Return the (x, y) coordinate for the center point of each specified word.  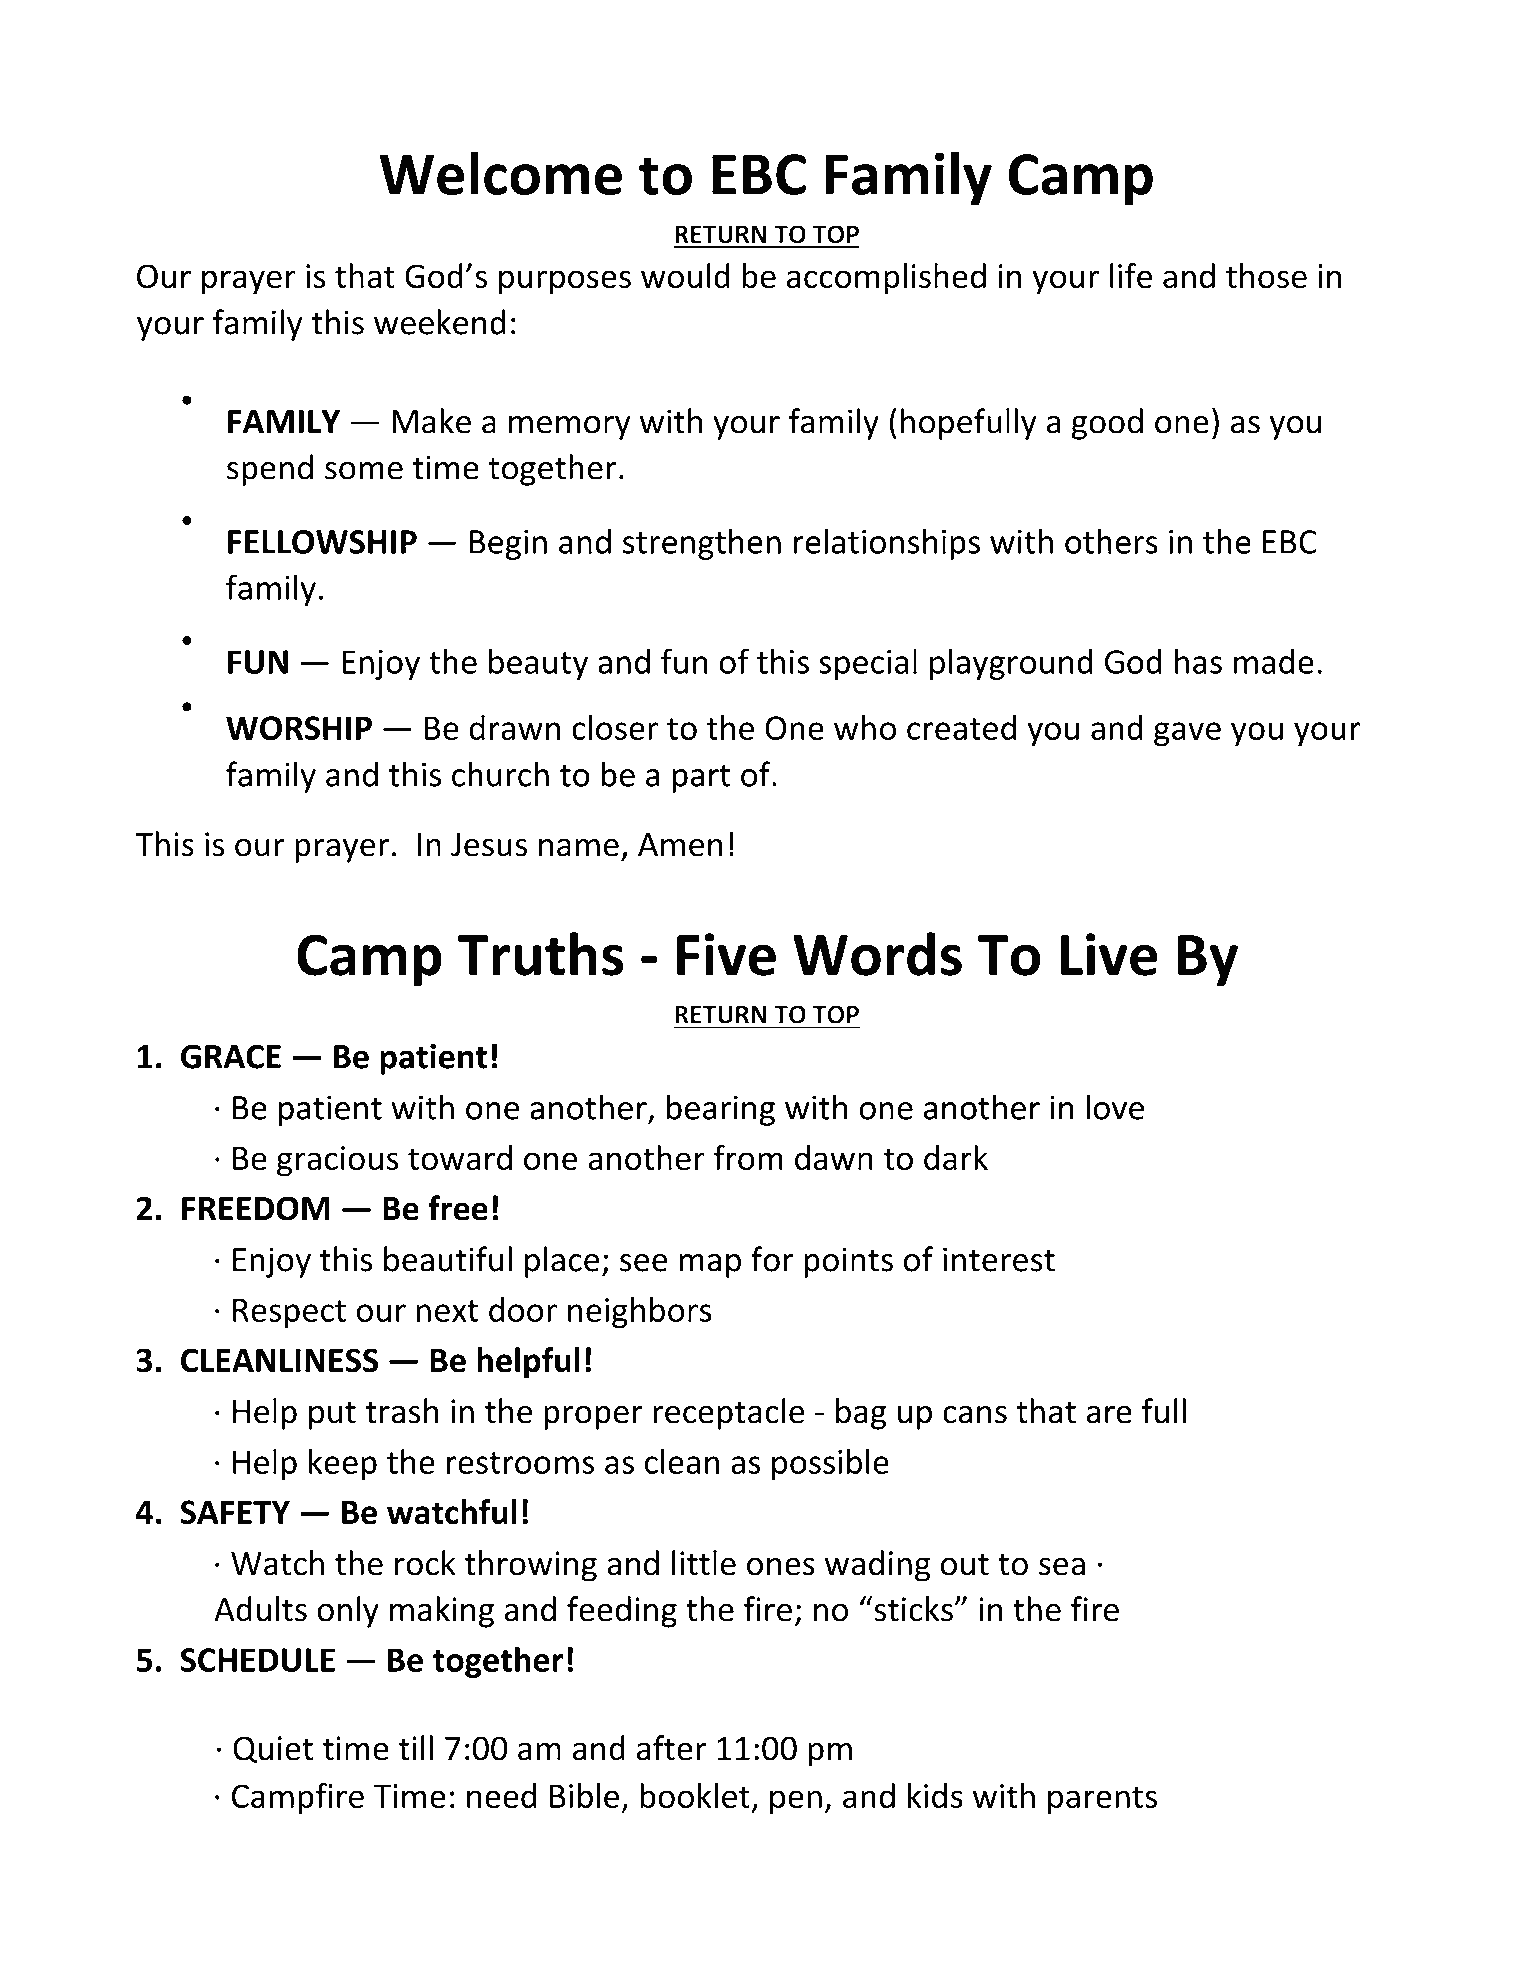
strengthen (702, 544)
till (415, 1748)
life (1131, 276)
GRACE (231, 1056)
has (1198, 661)
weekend (440, 322)
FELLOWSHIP (322, 542)
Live (1109, 954)
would (685, 276)
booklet (695, 1795)
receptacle (729, 1414)
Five (726, 954)
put (332, 1415)
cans (975, 1414)
